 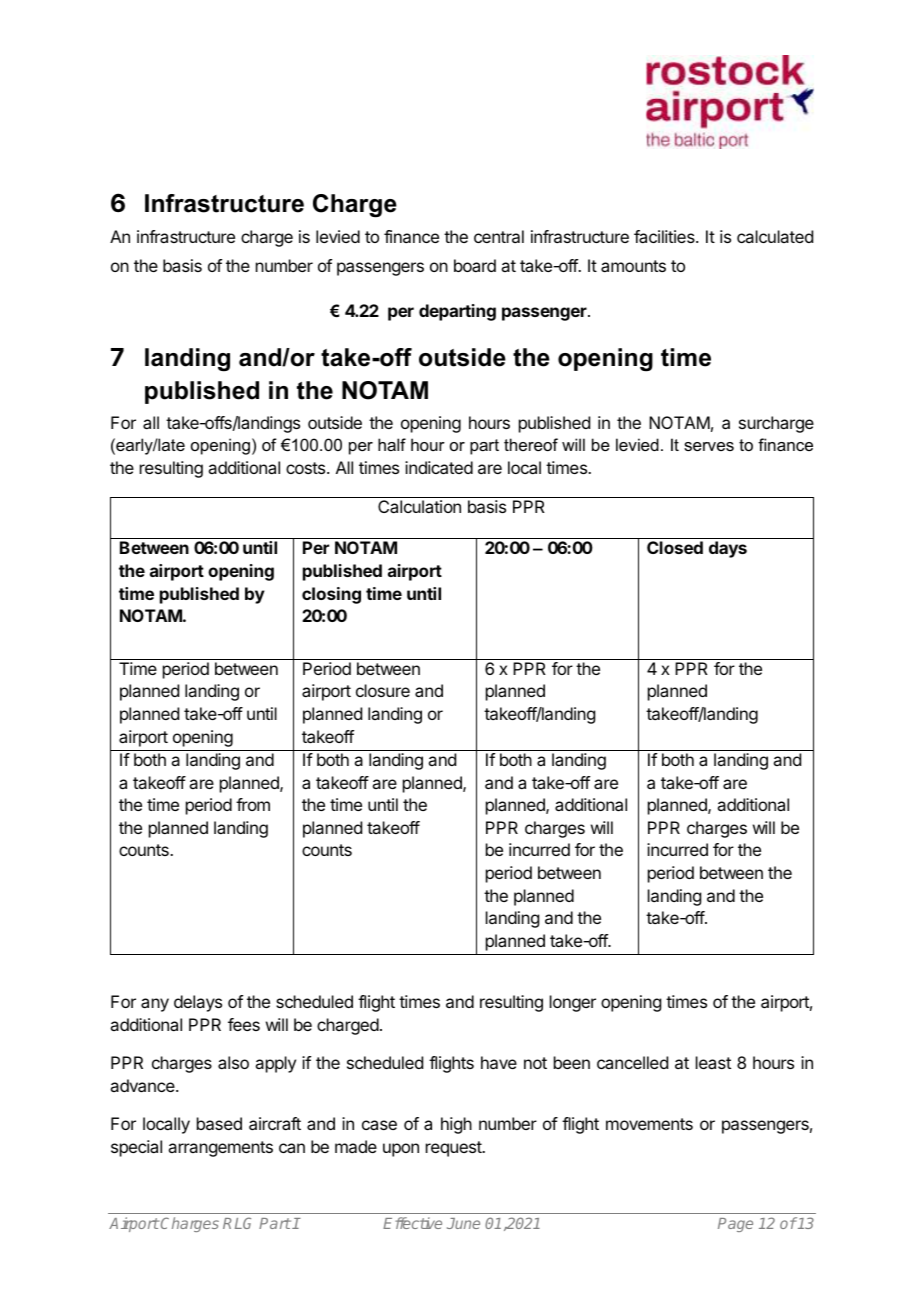 What do you see at coordinates (307, 468) in the screenshot?
I see `costs` at bounding box center [307, 468].
